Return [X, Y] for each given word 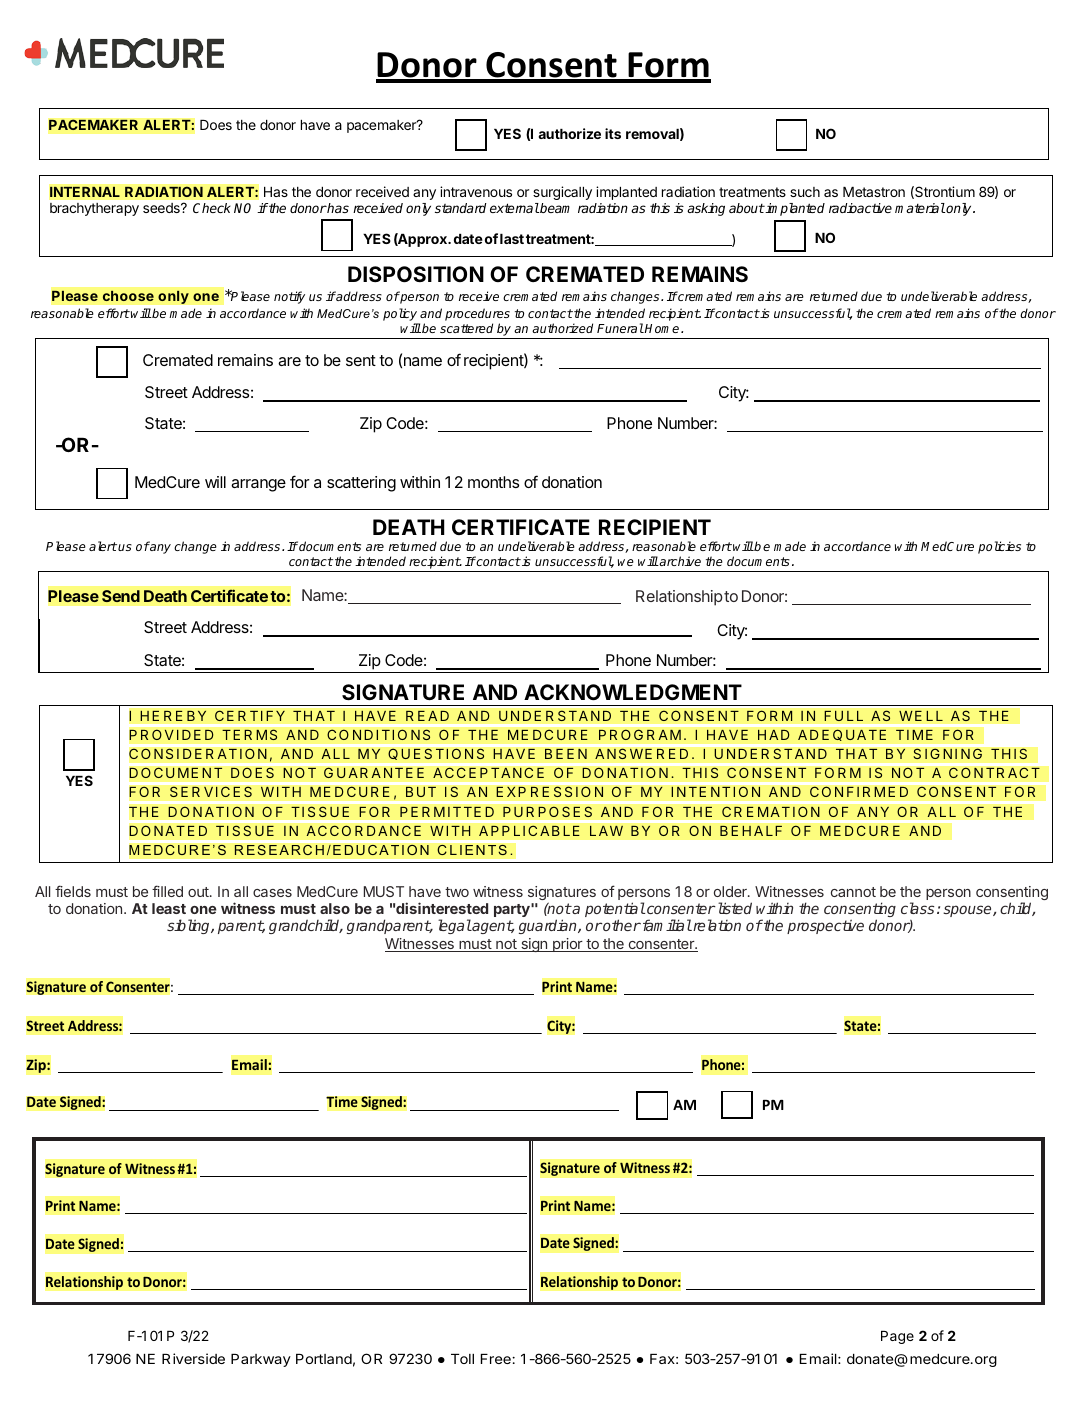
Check [212, 208]
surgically [562, 193]
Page [897, 1337]
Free [497, 1359]
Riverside [193, 1358]
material [920, 208]
